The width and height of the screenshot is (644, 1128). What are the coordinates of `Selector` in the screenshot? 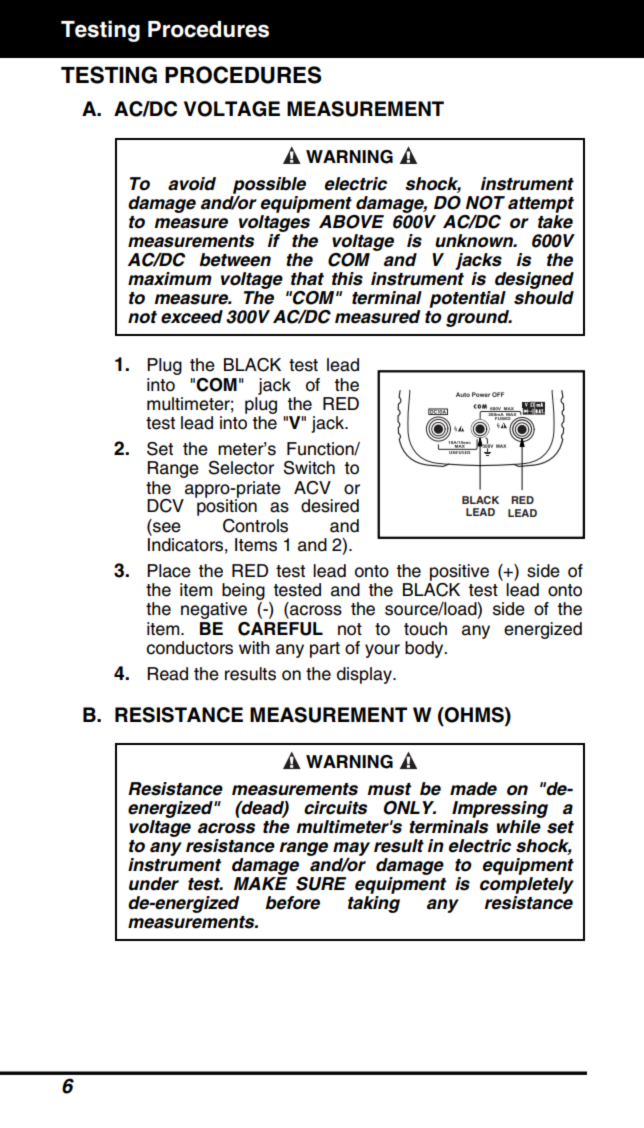 It's located at (241, 468).
